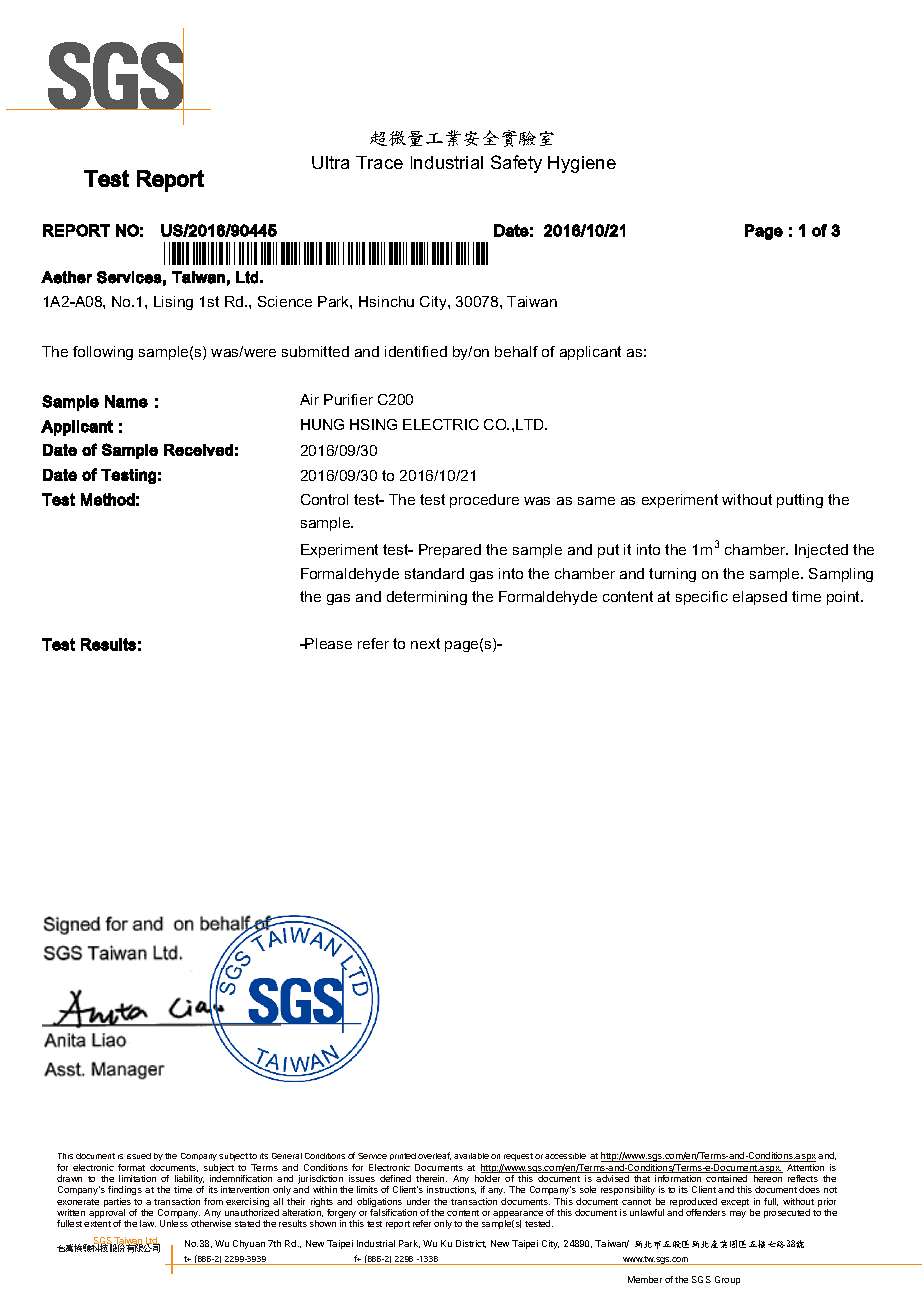 This screenshot has width=924, height=1308. What do you see at coordinates (565, 1156) in the screenshot?
I see `accessible` at bounding box center [565, 1156].
